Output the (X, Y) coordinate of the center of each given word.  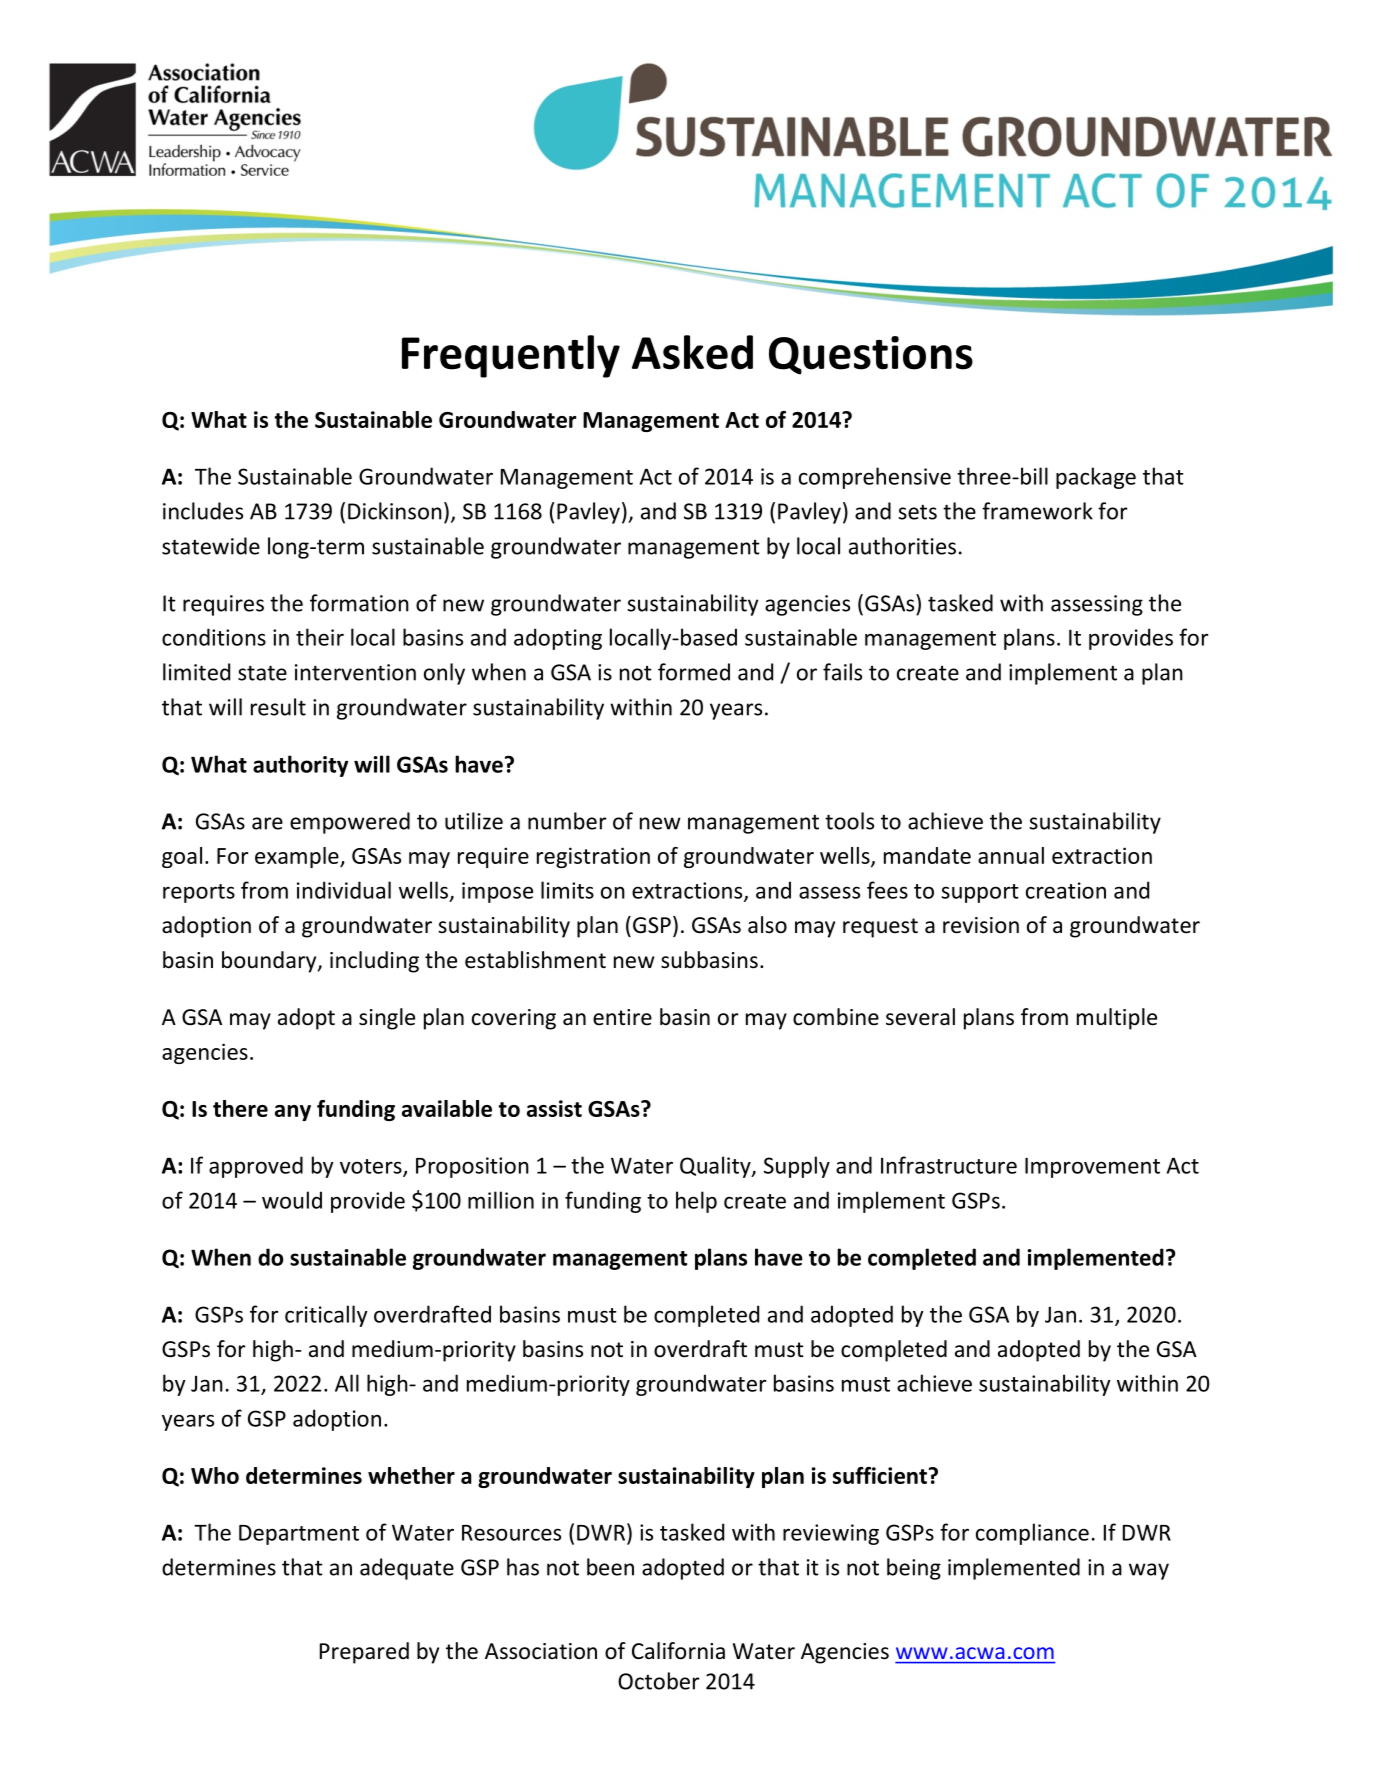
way (1149, 1571)
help (696, 1202)
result (278, 707)
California (678, 1651)
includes (203, 511)
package (1096, 478)
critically (326, 1316)
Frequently (511, 356)
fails (842, 672)
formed (694, 672)
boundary (270, 962)
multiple (1117, 1019)
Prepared (364, 1653)
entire (622, 1017)
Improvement (1092, 1167)
